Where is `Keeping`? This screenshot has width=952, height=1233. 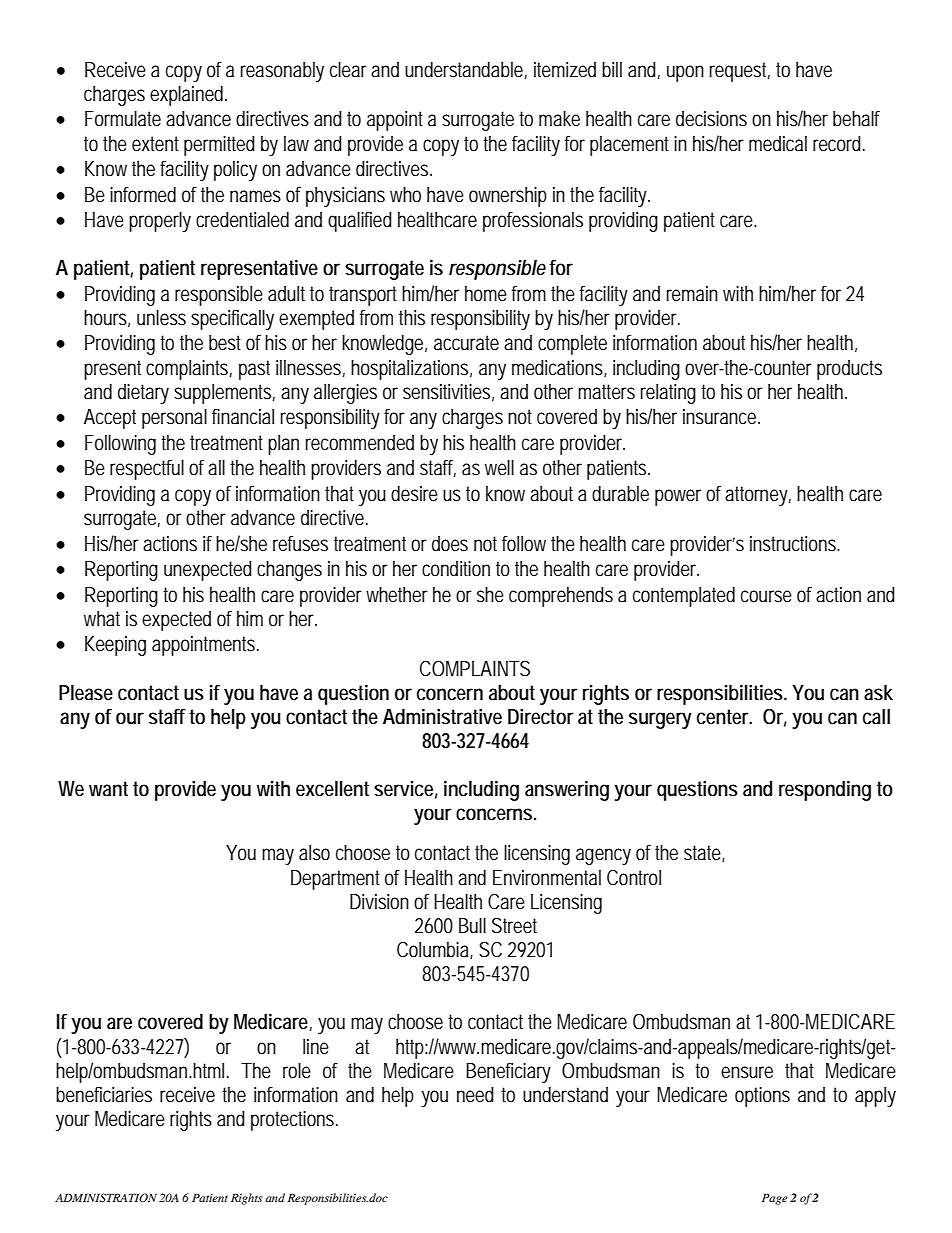
Keeping is located at coordinates (115, 646).
